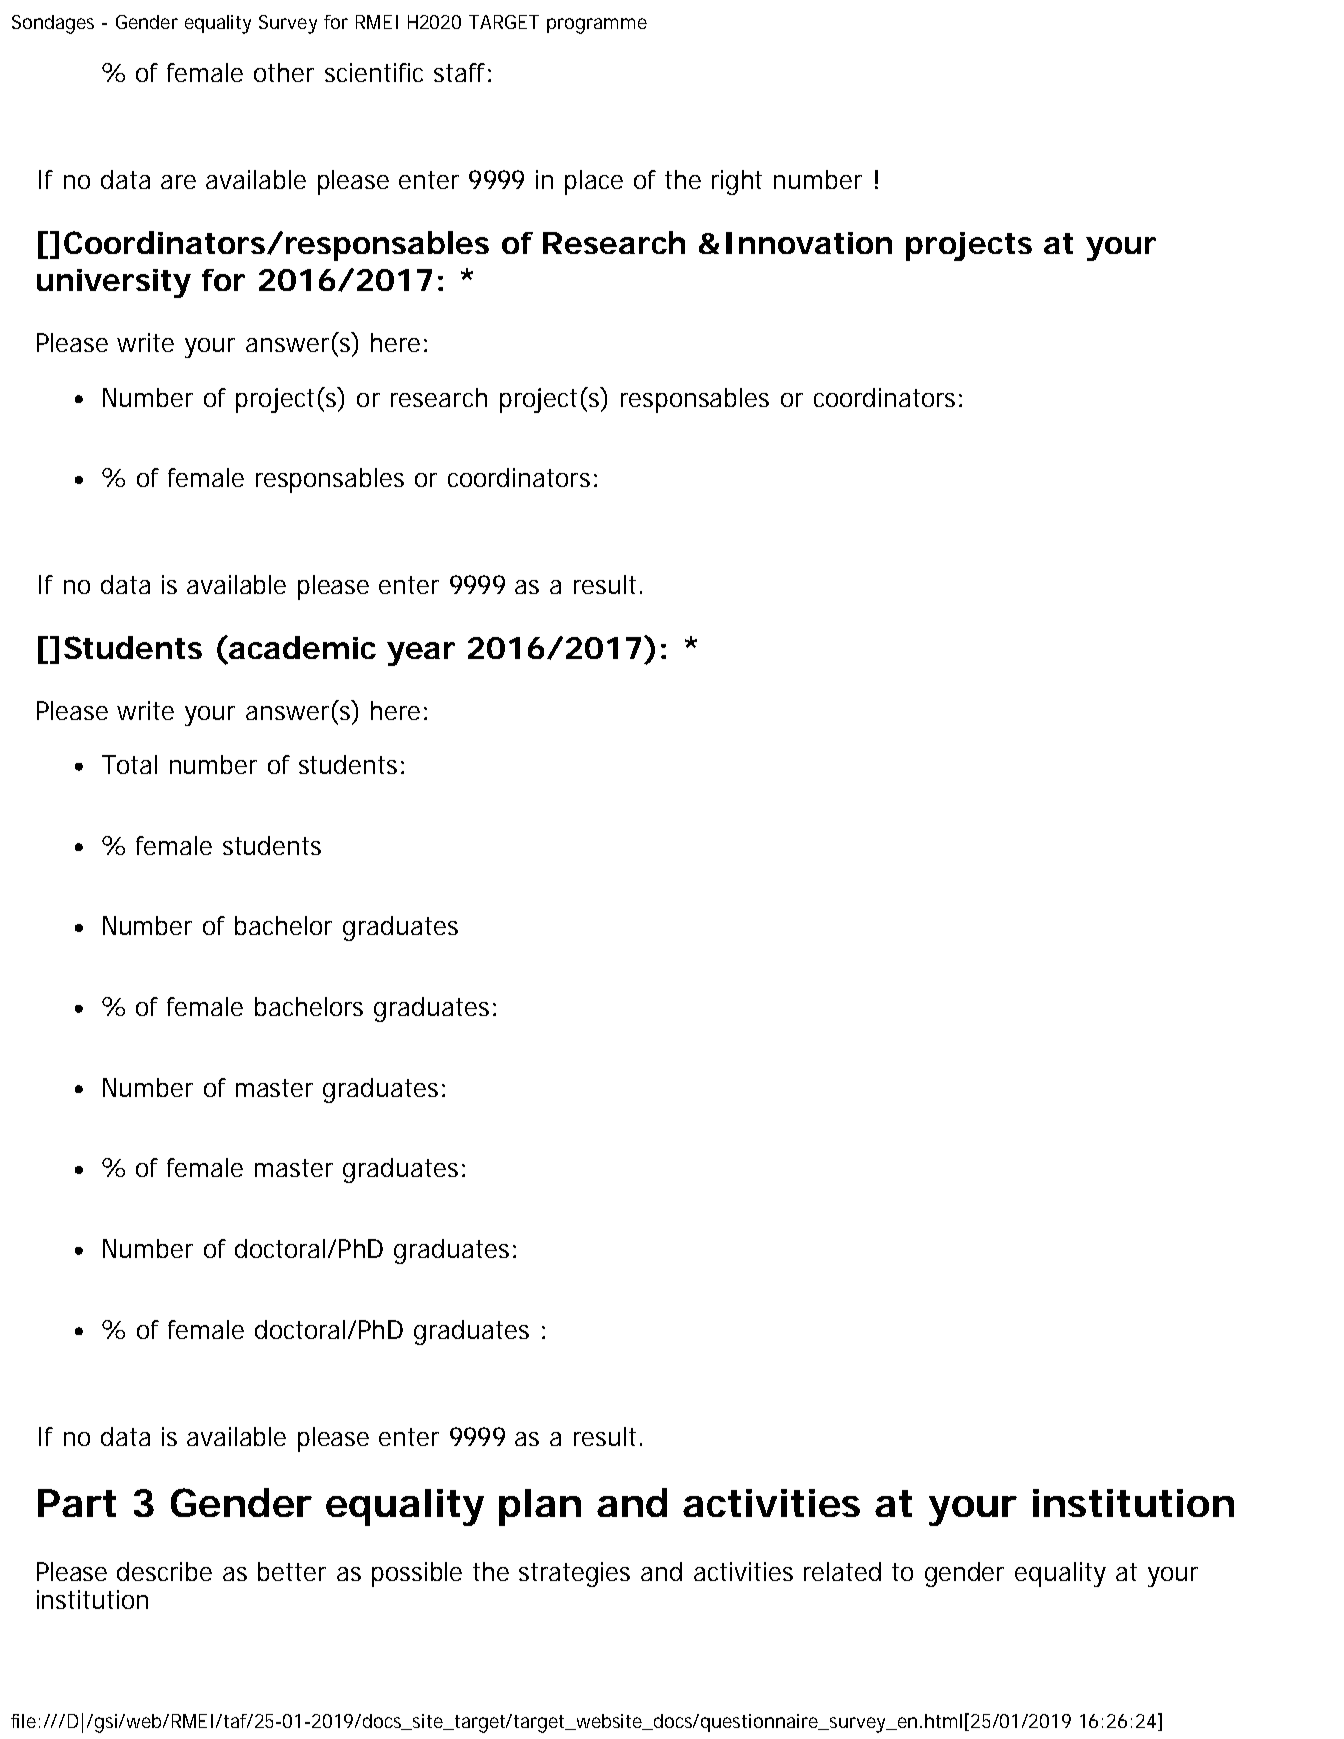  I want to click on are, so click(178, 182).
